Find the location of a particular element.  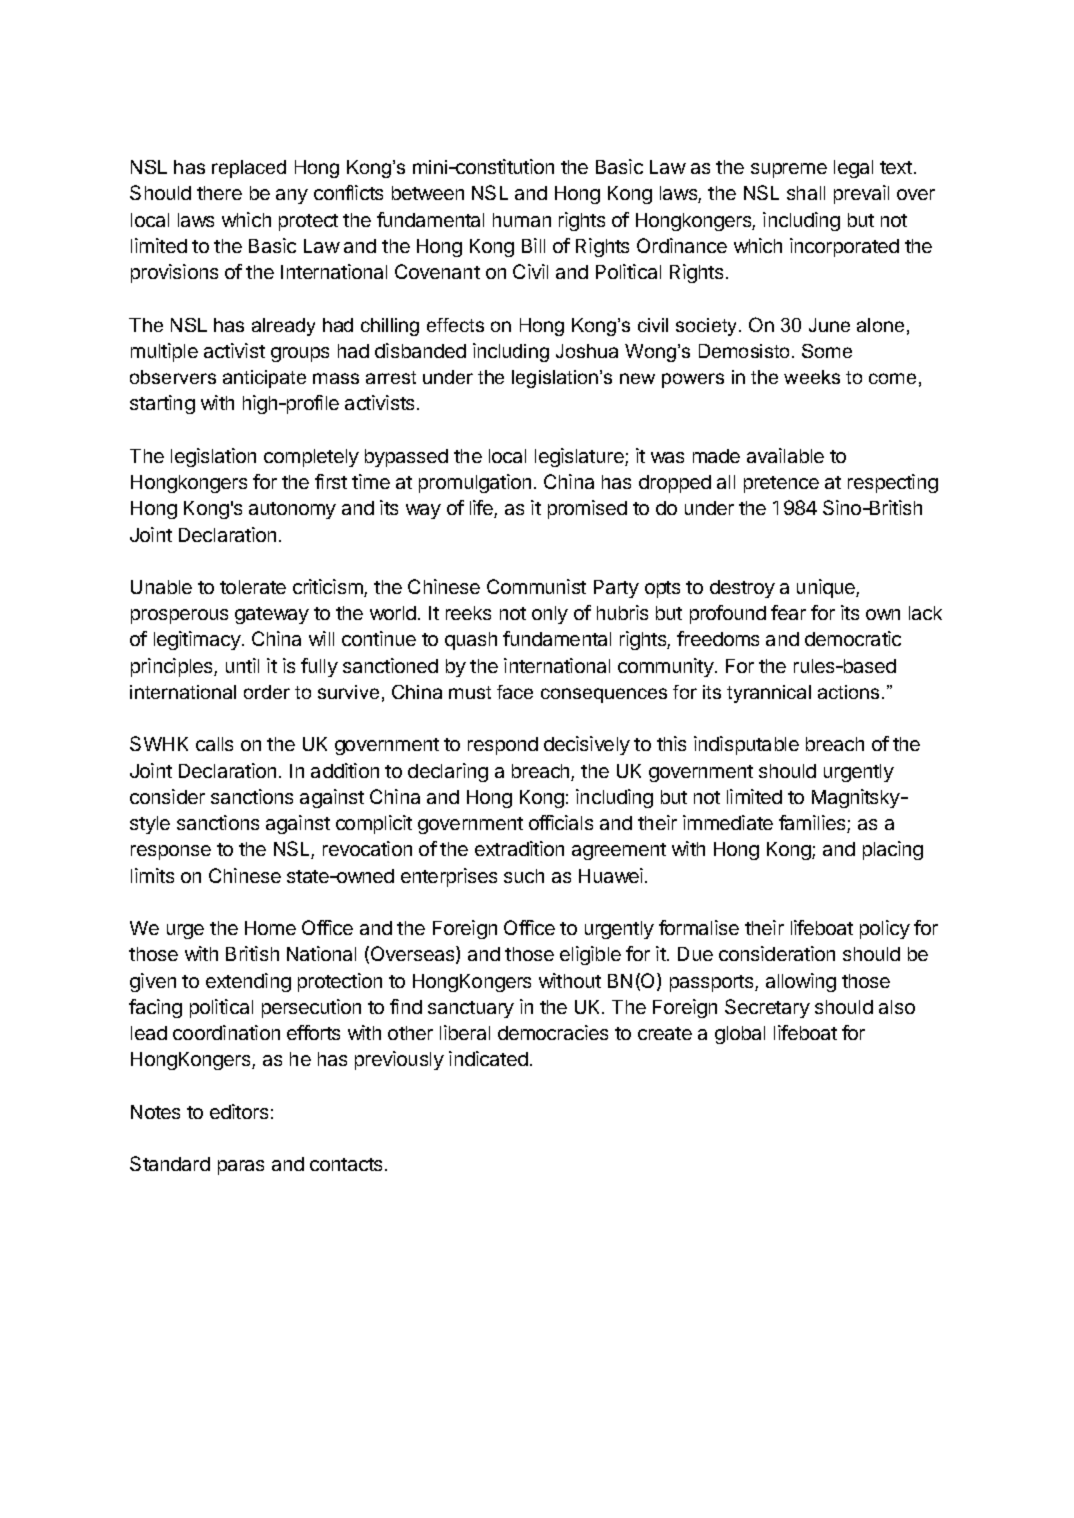

tolerate is located at coordinates (253, 587).
